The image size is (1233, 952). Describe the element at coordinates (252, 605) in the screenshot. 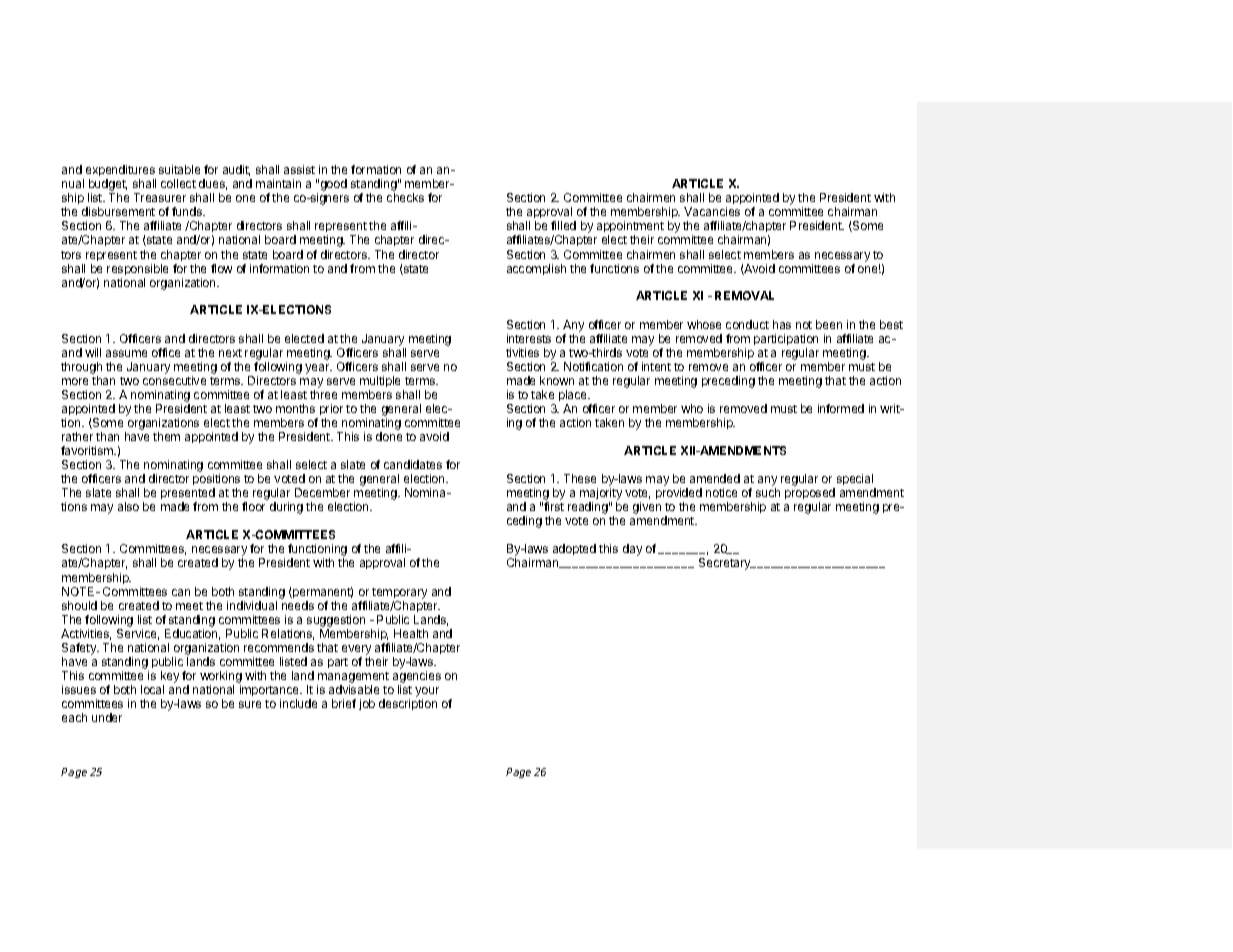

I see `individual` at that location.
